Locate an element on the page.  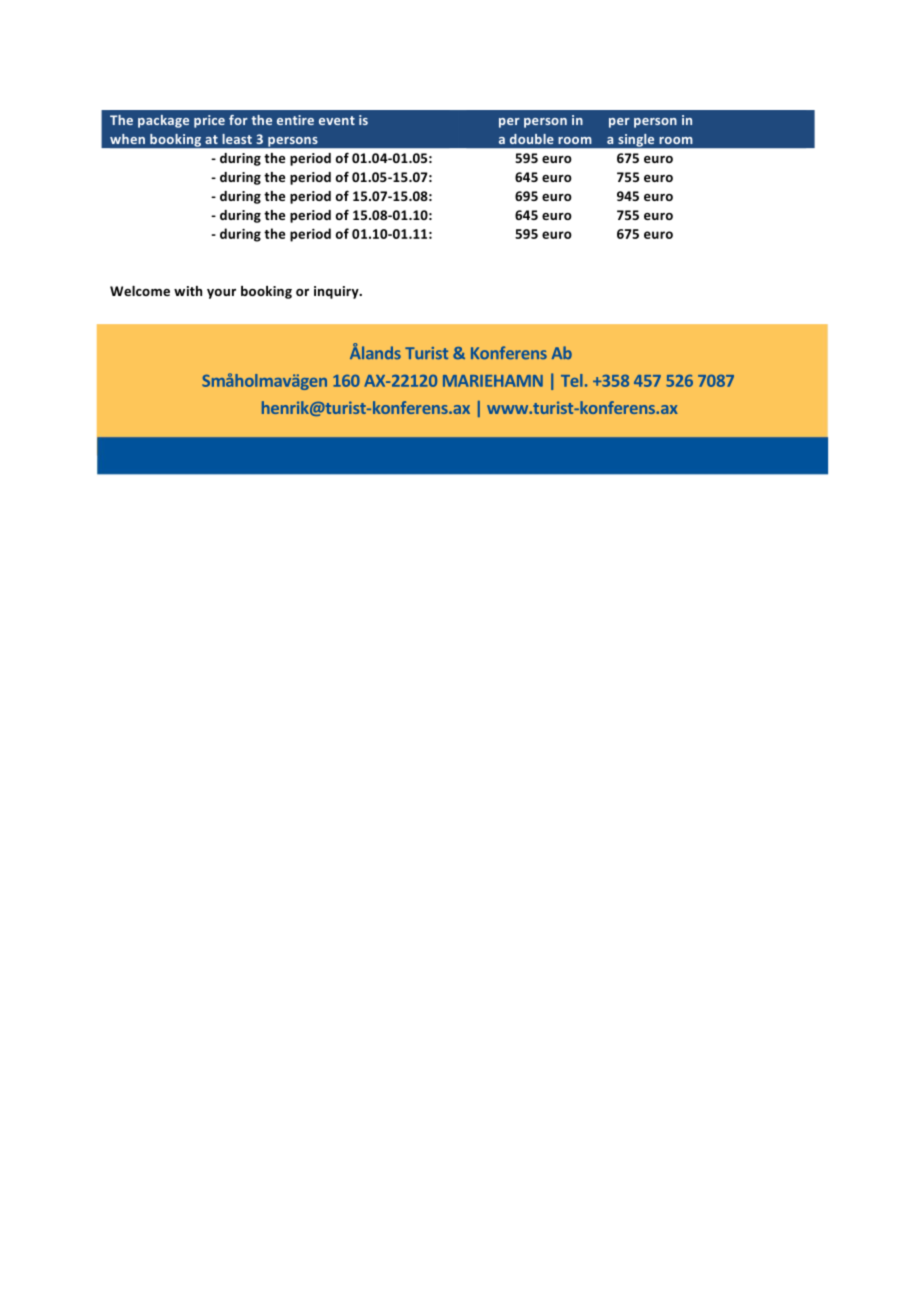
when is located at coordinates (127, 139).
